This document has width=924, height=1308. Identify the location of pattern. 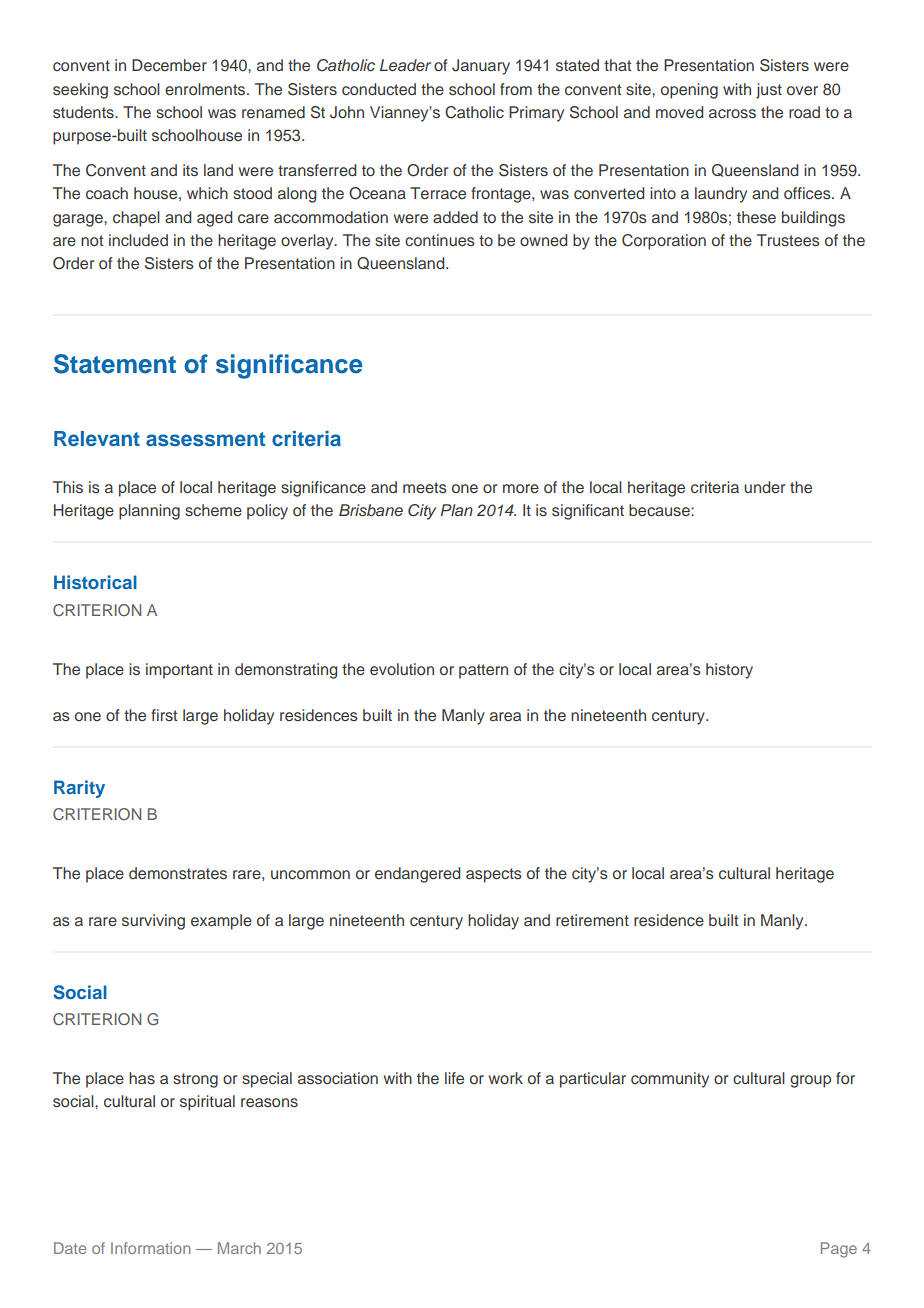
(483, 671).
